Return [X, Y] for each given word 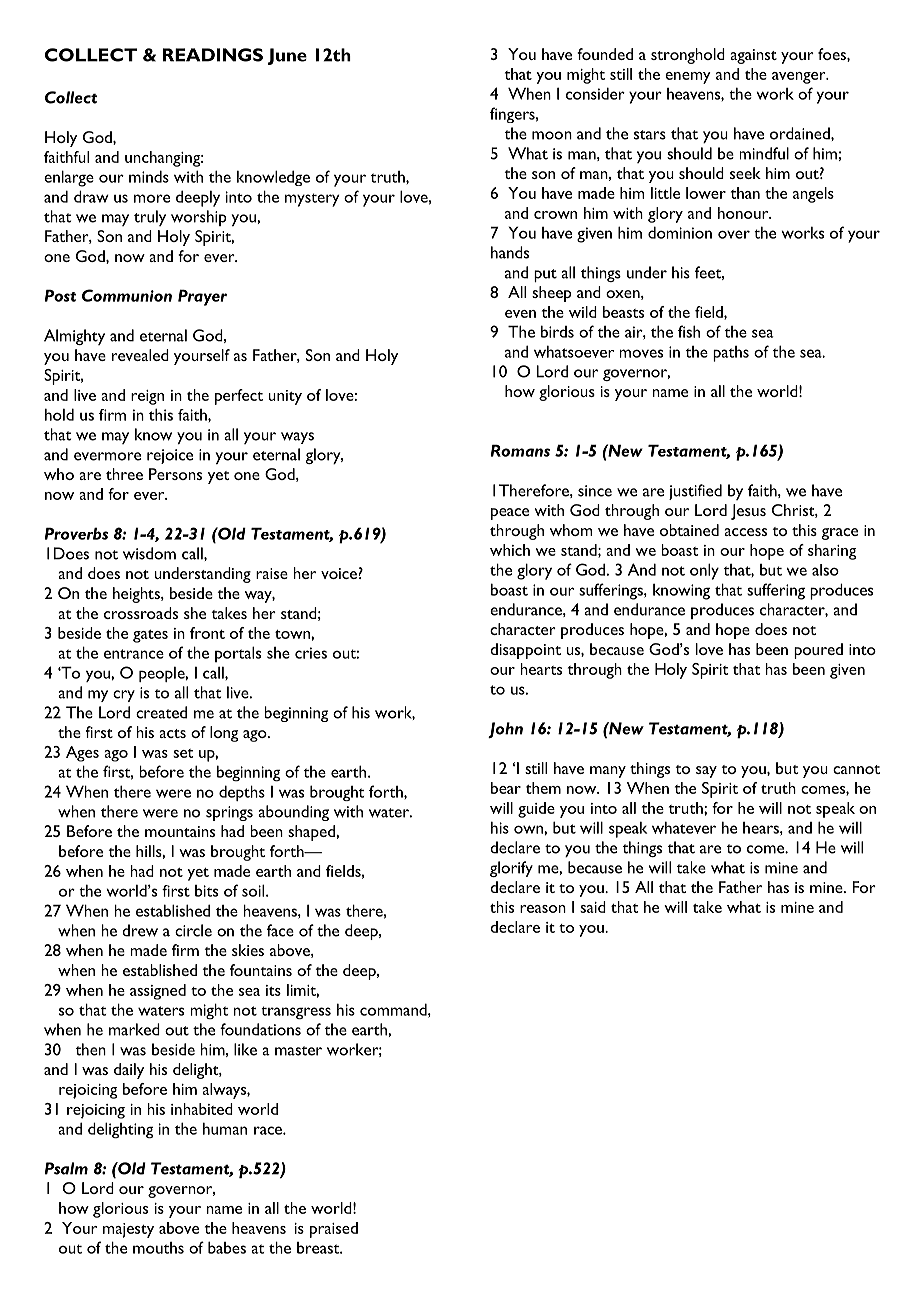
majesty [128, 1230]
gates [150, 636]
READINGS [213, 55]
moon [552, 135]
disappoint [525, 651]
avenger [800, 78]
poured [818, 651]
